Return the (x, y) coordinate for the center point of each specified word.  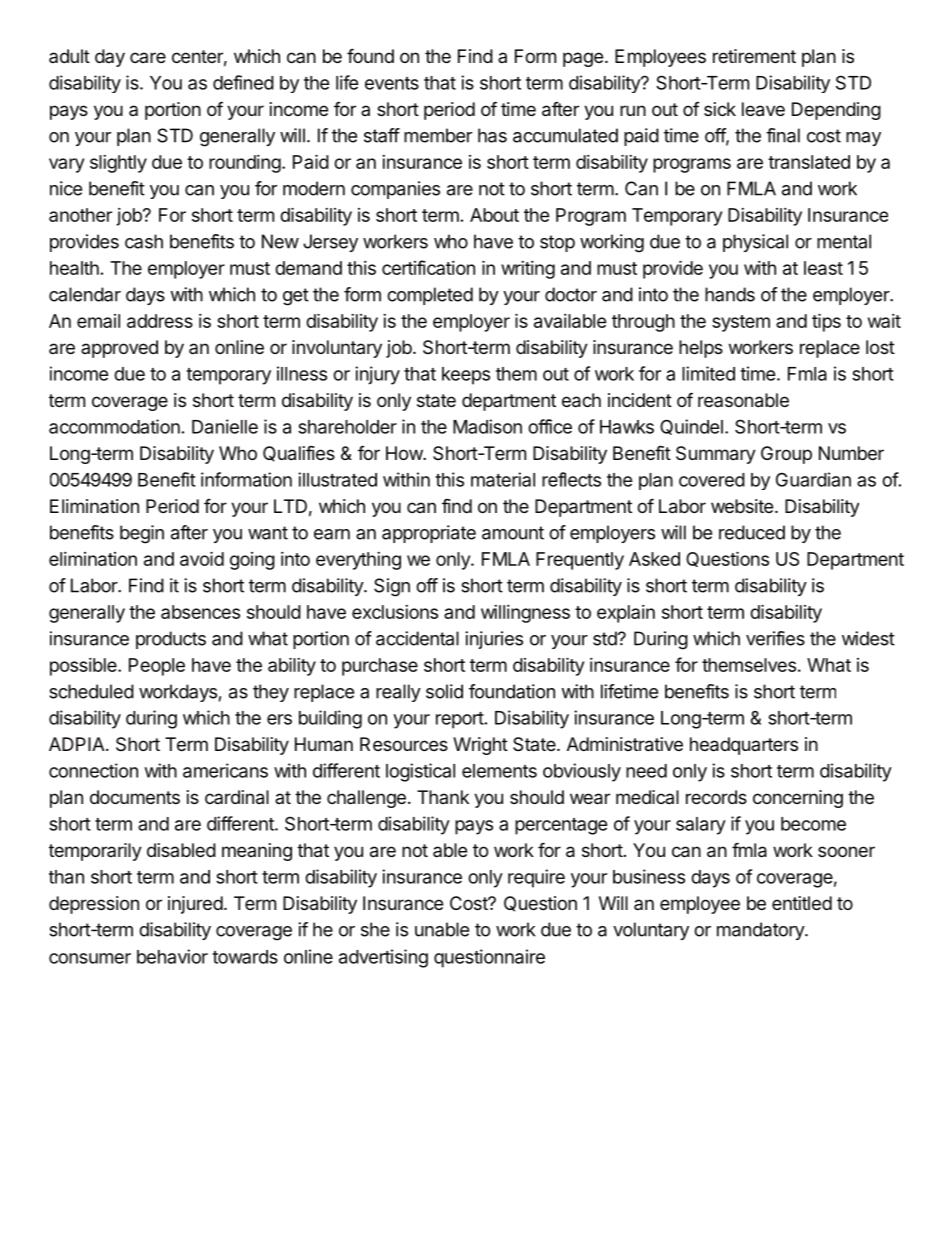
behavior (172, 956)
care (148, 57)
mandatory (761, 931)
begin (142, 534)
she (375, 929)
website (742, 506)
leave (763, 109)
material (503, 479)
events (392, 83)
